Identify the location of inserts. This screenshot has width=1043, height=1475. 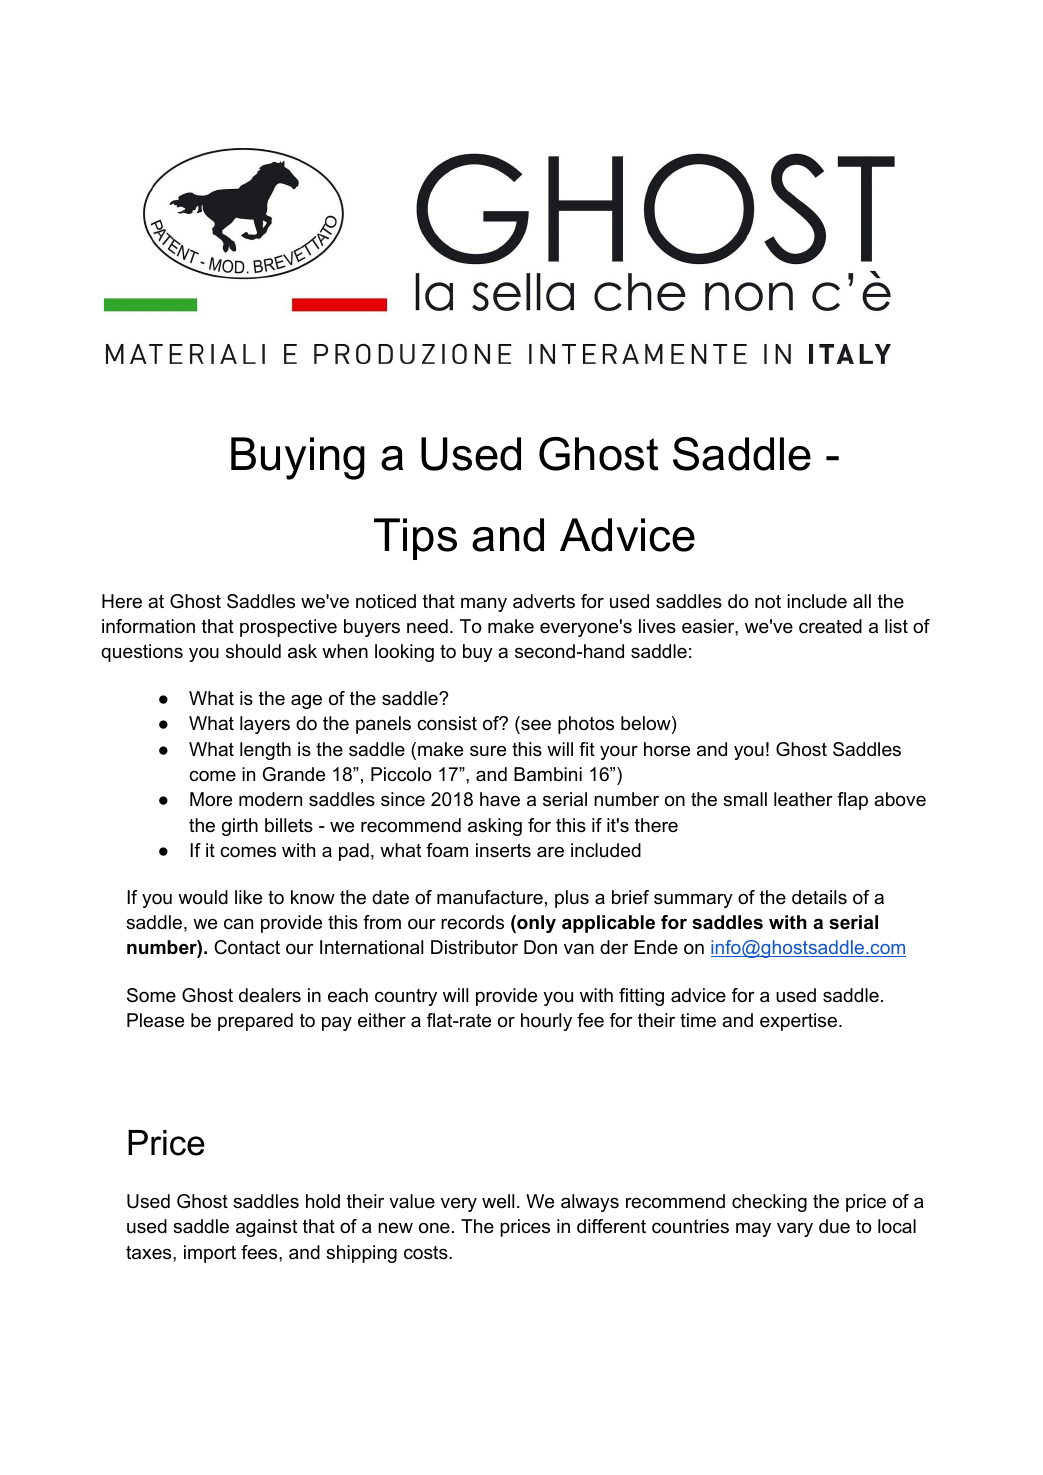
(503, 850).
